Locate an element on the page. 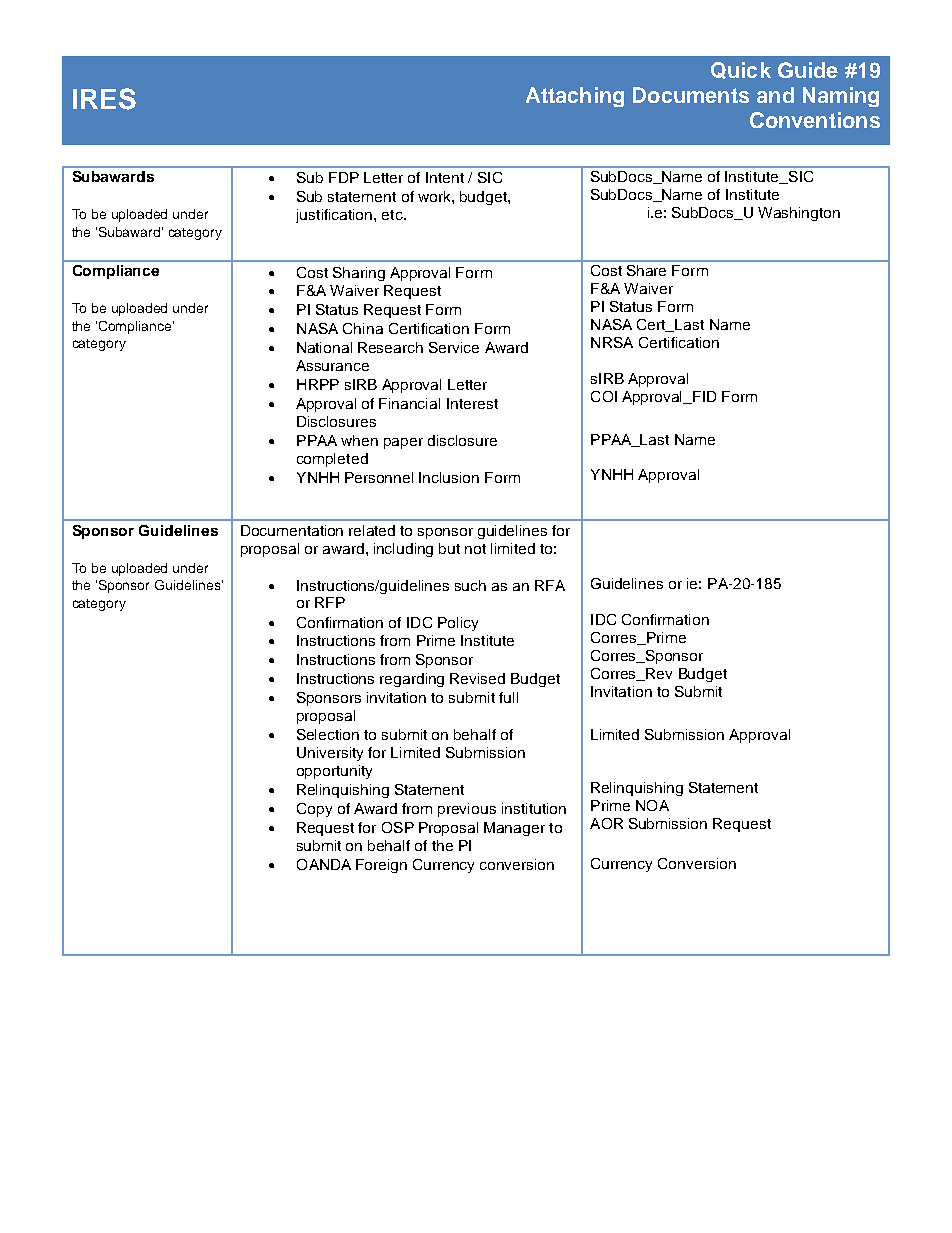 This page has height=1233, width=952. RFA is located at coordinates (550, 585).
